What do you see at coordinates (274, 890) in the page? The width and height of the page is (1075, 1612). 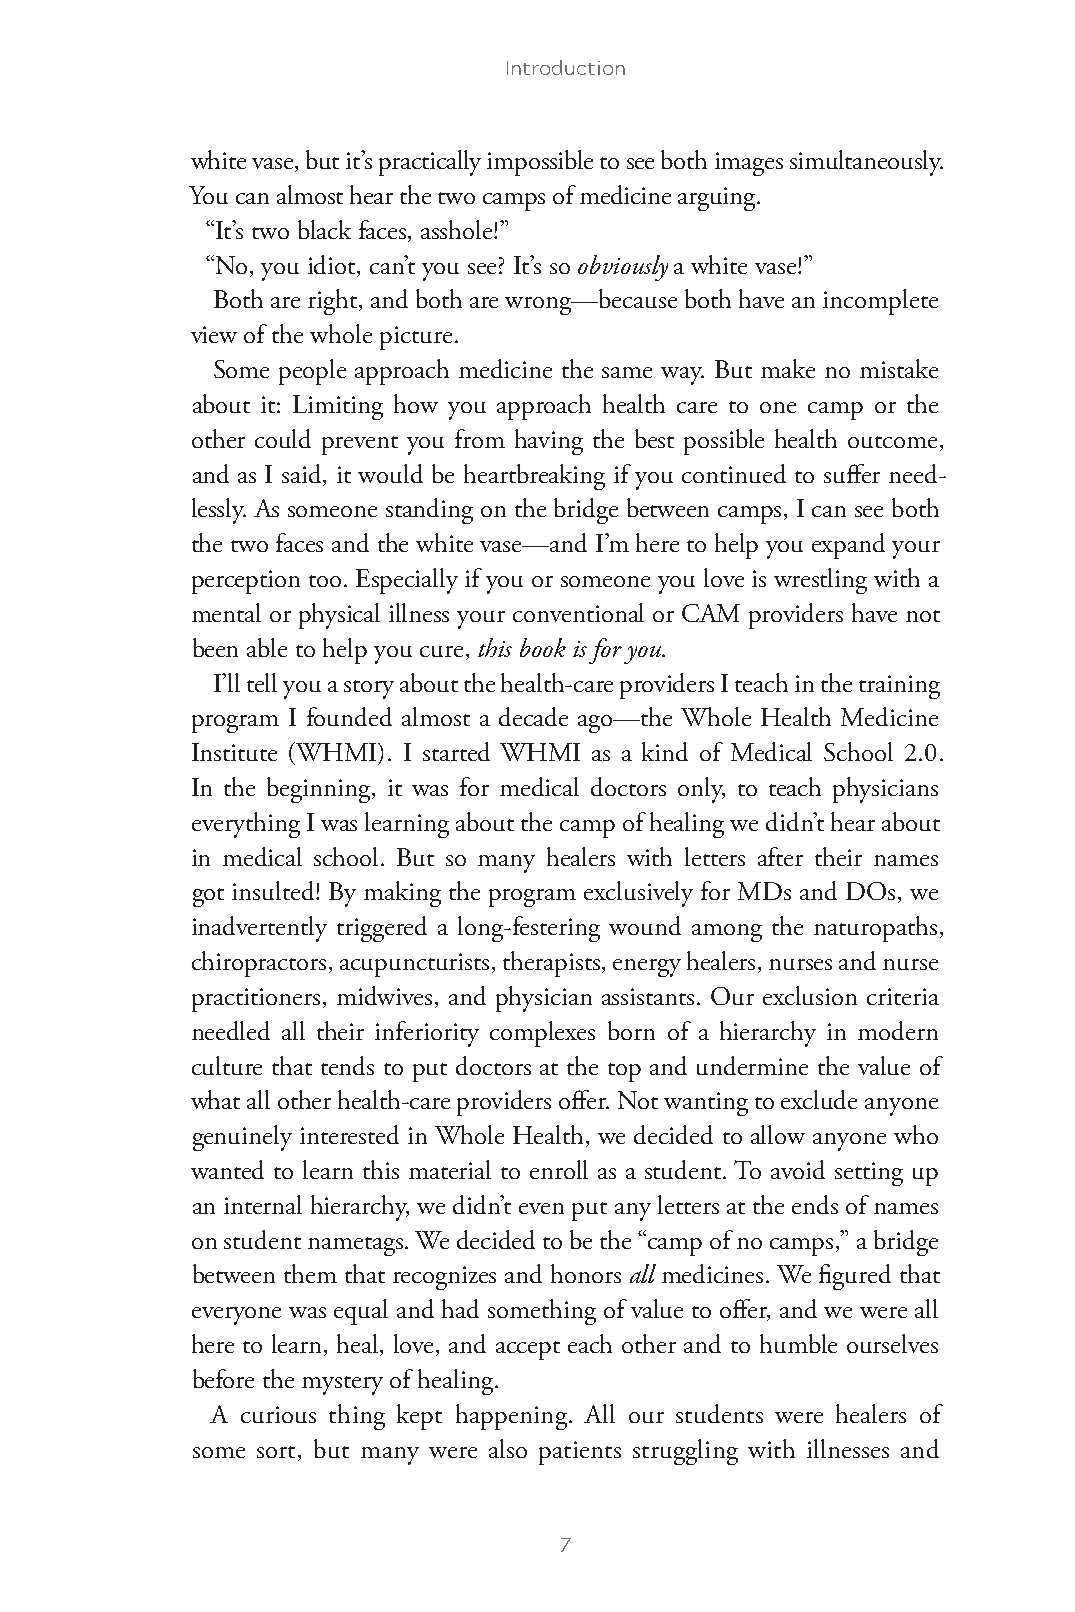 I see `insulted` at bounding box center [274, 890].
